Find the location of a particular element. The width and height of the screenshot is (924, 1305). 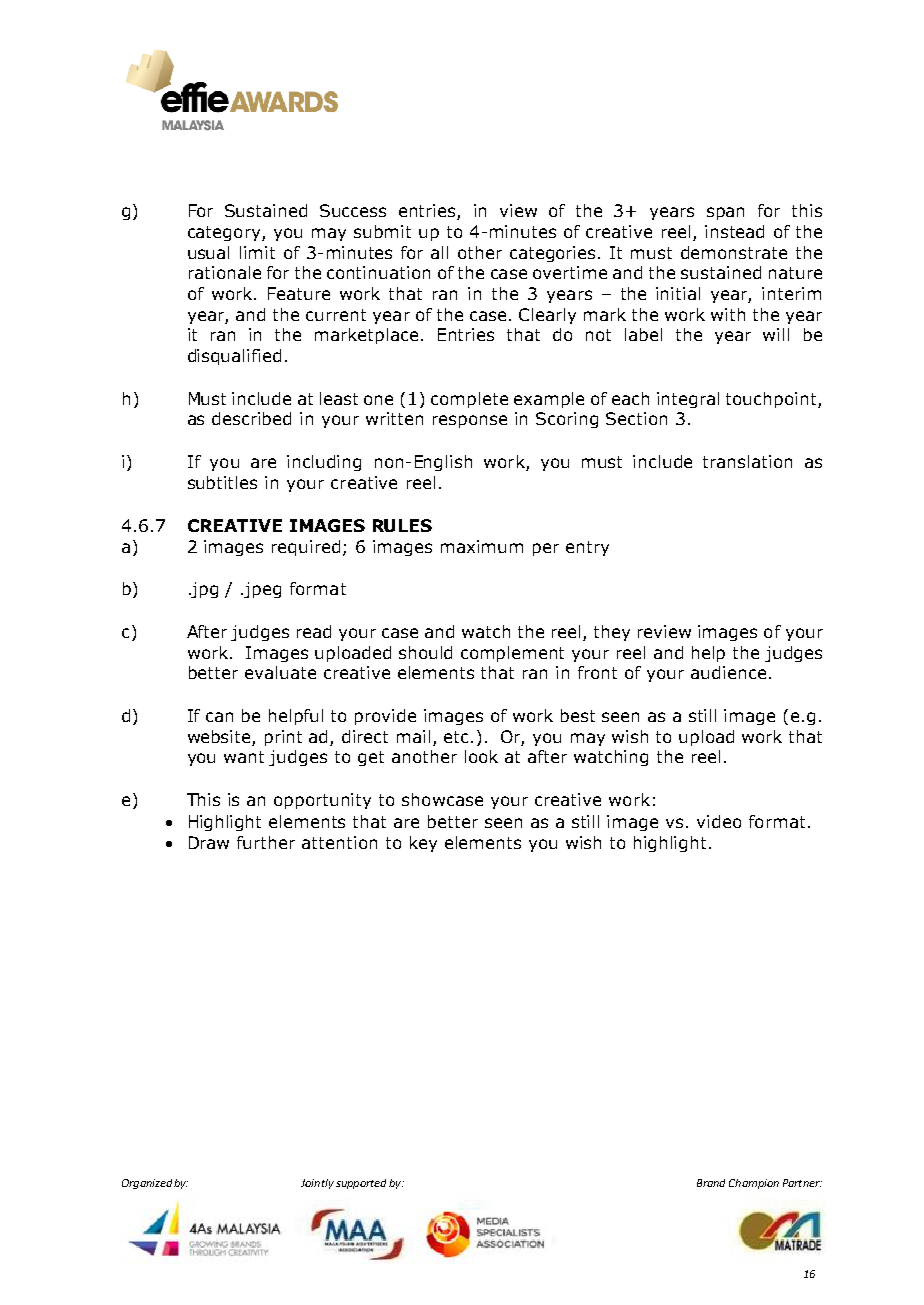

video is located at coordinates (719, 821).
